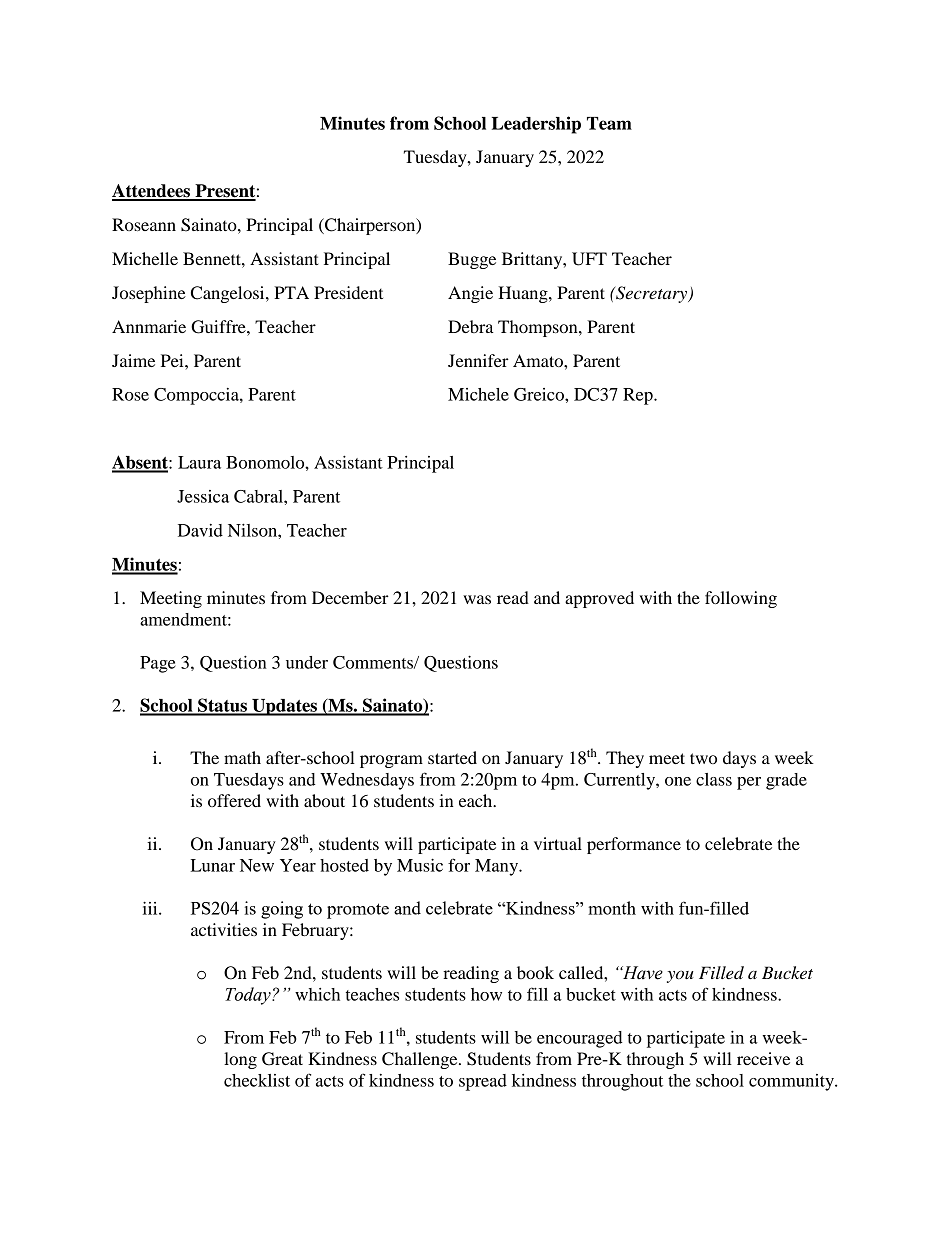 This page has height=1233, width=952. What do you see at coordinates (152, 192) in the page?
I see `Attendees` at bounding box center [152, 192].
